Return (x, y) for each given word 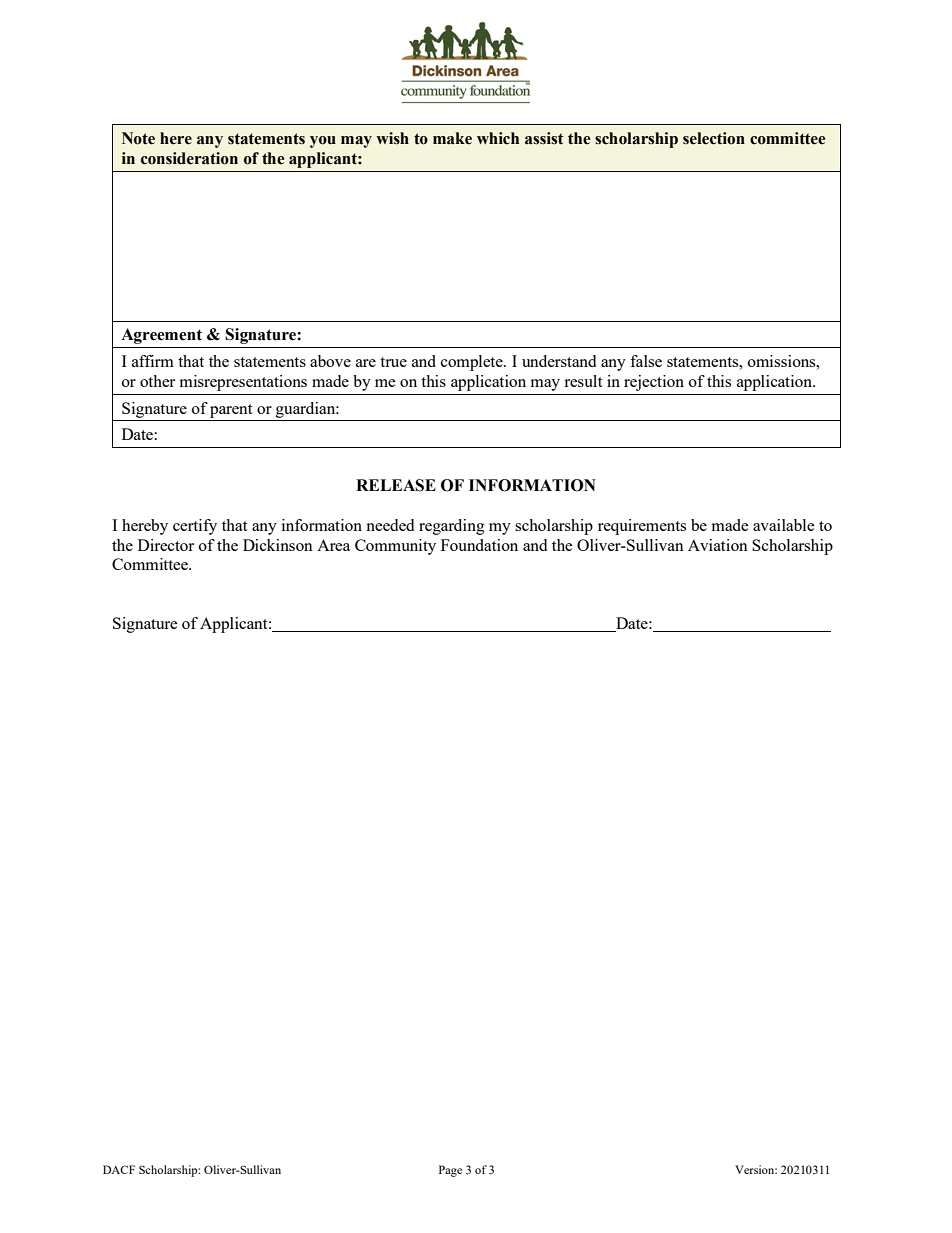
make (452, 138)
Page (450, 1171)
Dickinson (278, 545)
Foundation (479, 545)
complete (473, 363)
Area (333, 545)
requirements (642, 527)
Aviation (718, 545)
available (784, 525)
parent (231, 411)
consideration (189, 158)
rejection (654, 383)
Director (166, 545)
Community (395, 547)
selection (714, 138)
